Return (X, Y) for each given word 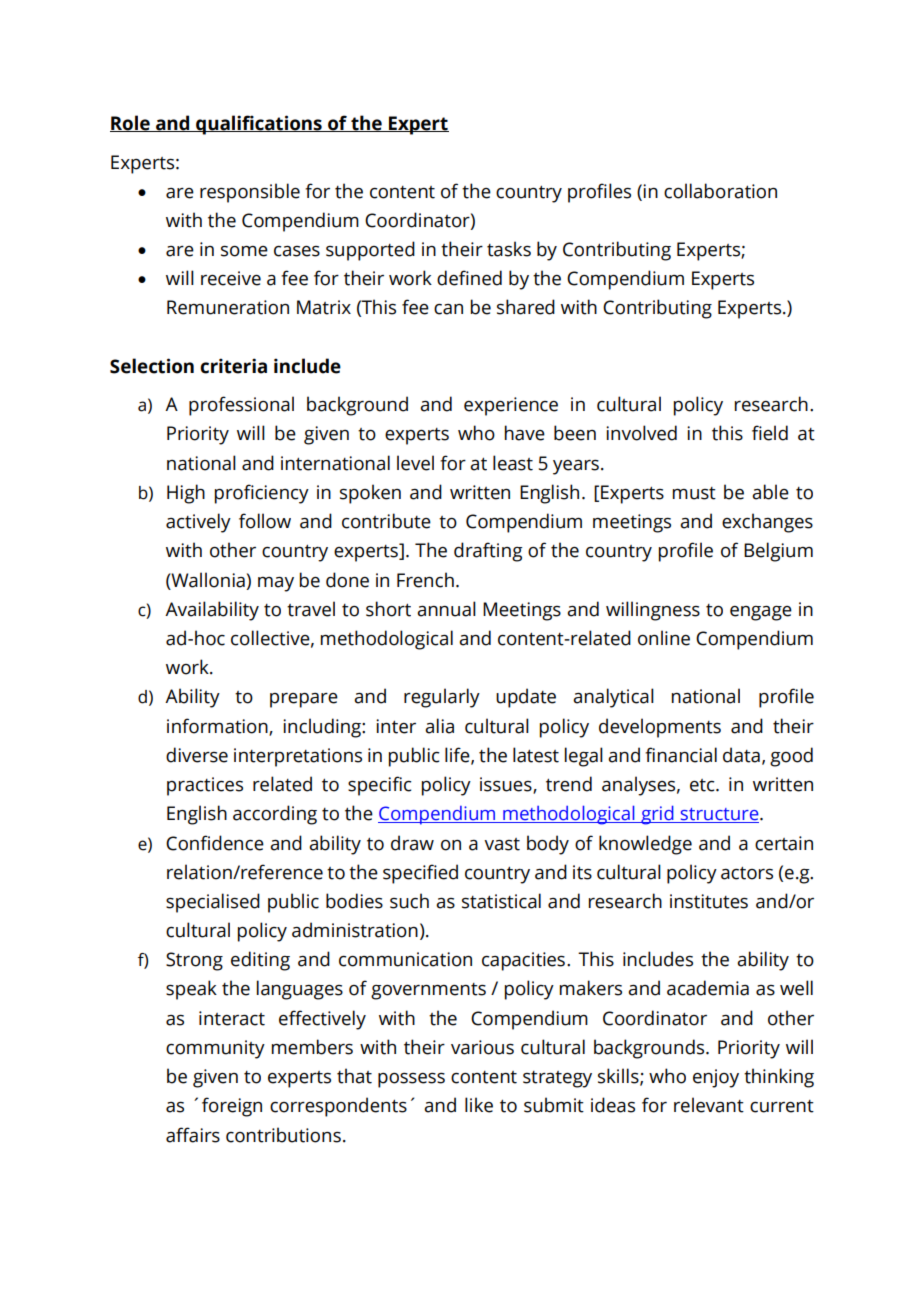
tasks (509, 249)
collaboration (720, 191)
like (479, 1105)
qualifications (259, 125)
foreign (232, 1107)
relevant (709, 1105)
